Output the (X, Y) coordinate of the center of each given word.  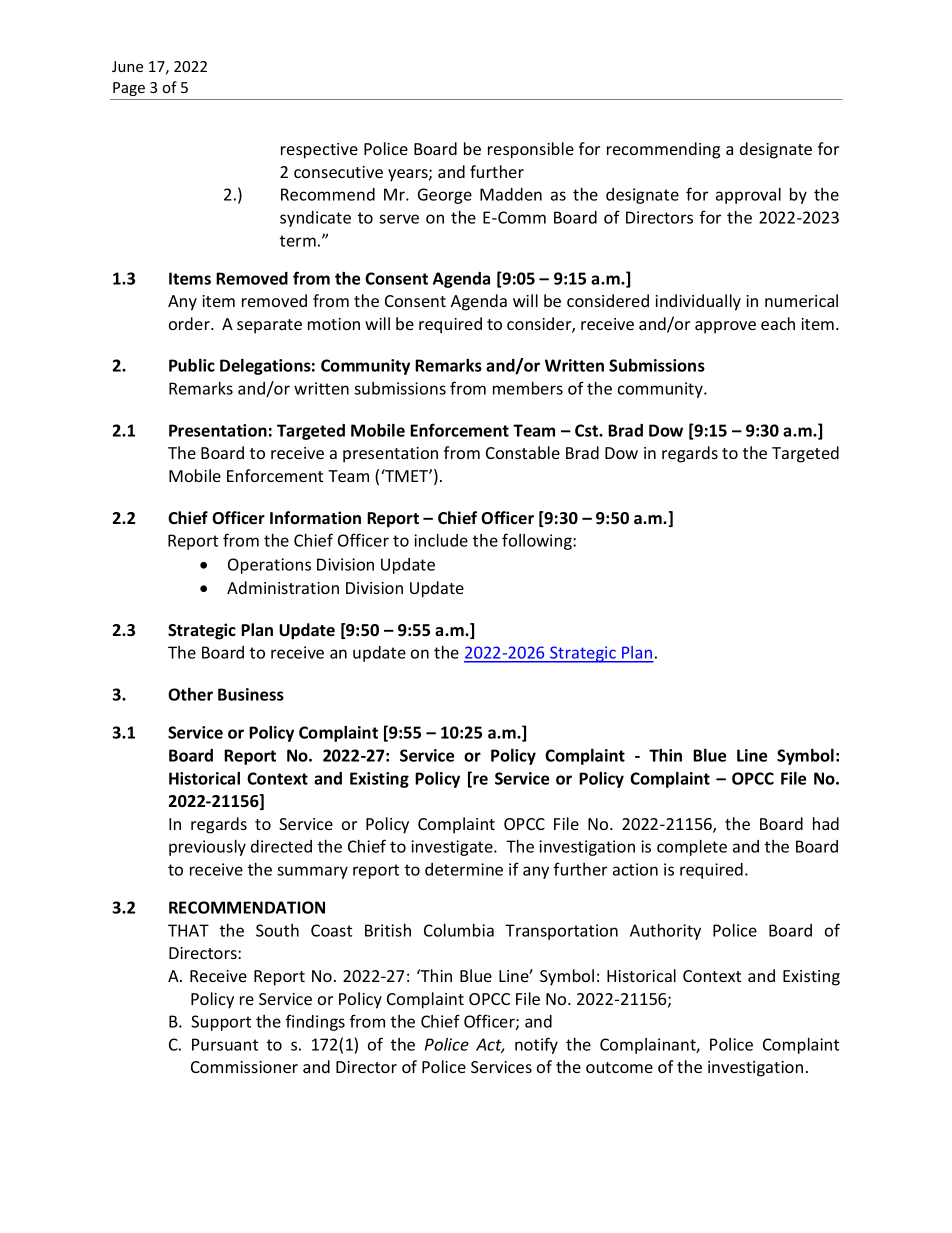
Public (192, 365)
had (826, 823)
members (528, 388)
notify (536, 1045)
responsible (531, 150)
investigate (453, 848)
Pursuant (225, 1044)
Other (190, 694)
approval (748, 196)
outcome (619, 1067)
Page (129, 89)
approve (725, 327)
